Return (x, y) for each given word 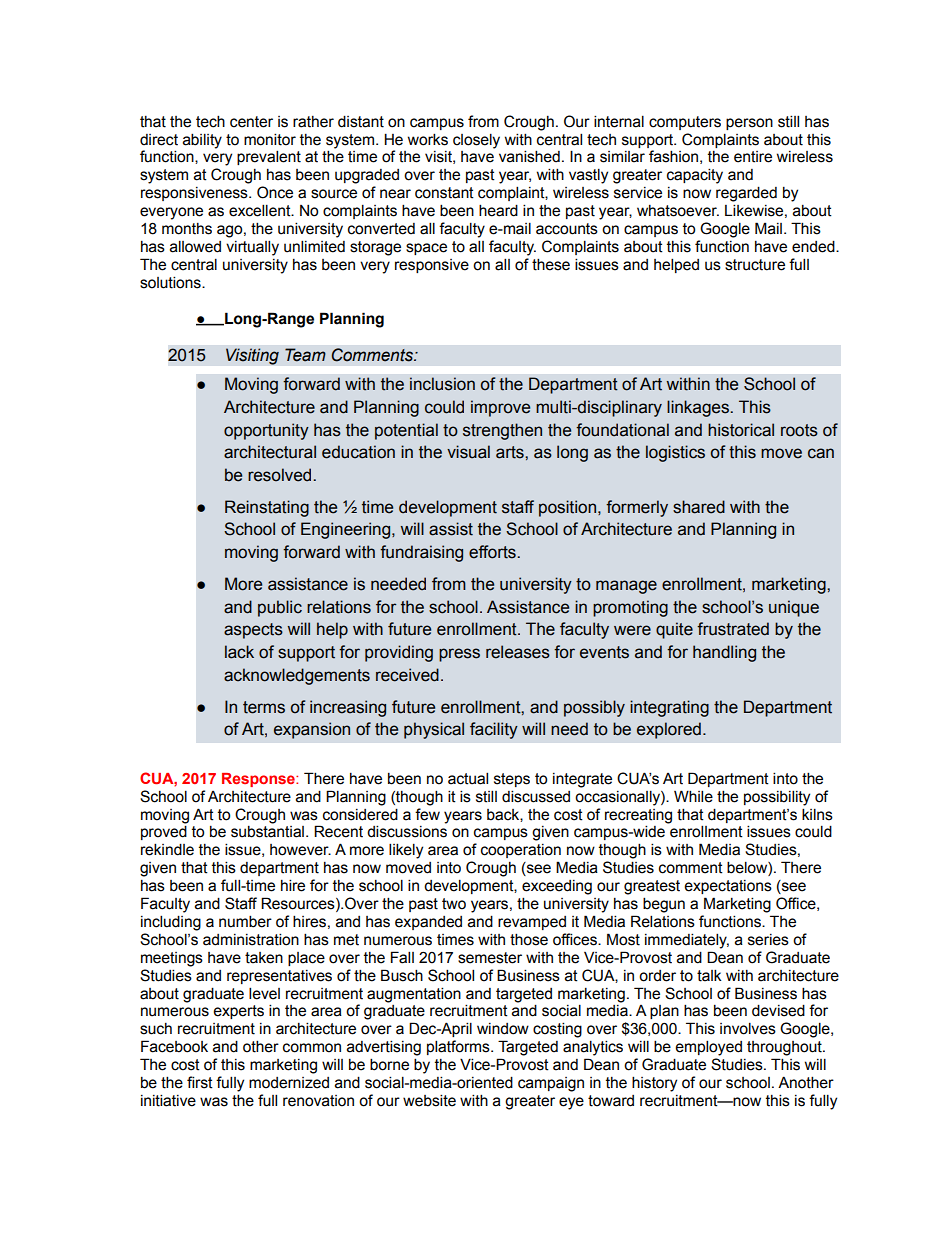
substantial (267, 831)
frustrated (733, 629)
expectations (728, 887)
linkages (699, 408)
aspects (253, 631)
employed (708, 1048)
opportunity (266, 431)
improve (500, 408)
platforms (459, 1047)
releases (518, 652)
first (200, 1082)
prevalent (269, 157)
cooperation (521, 851)
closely (476, 141)
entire (753, 157)
